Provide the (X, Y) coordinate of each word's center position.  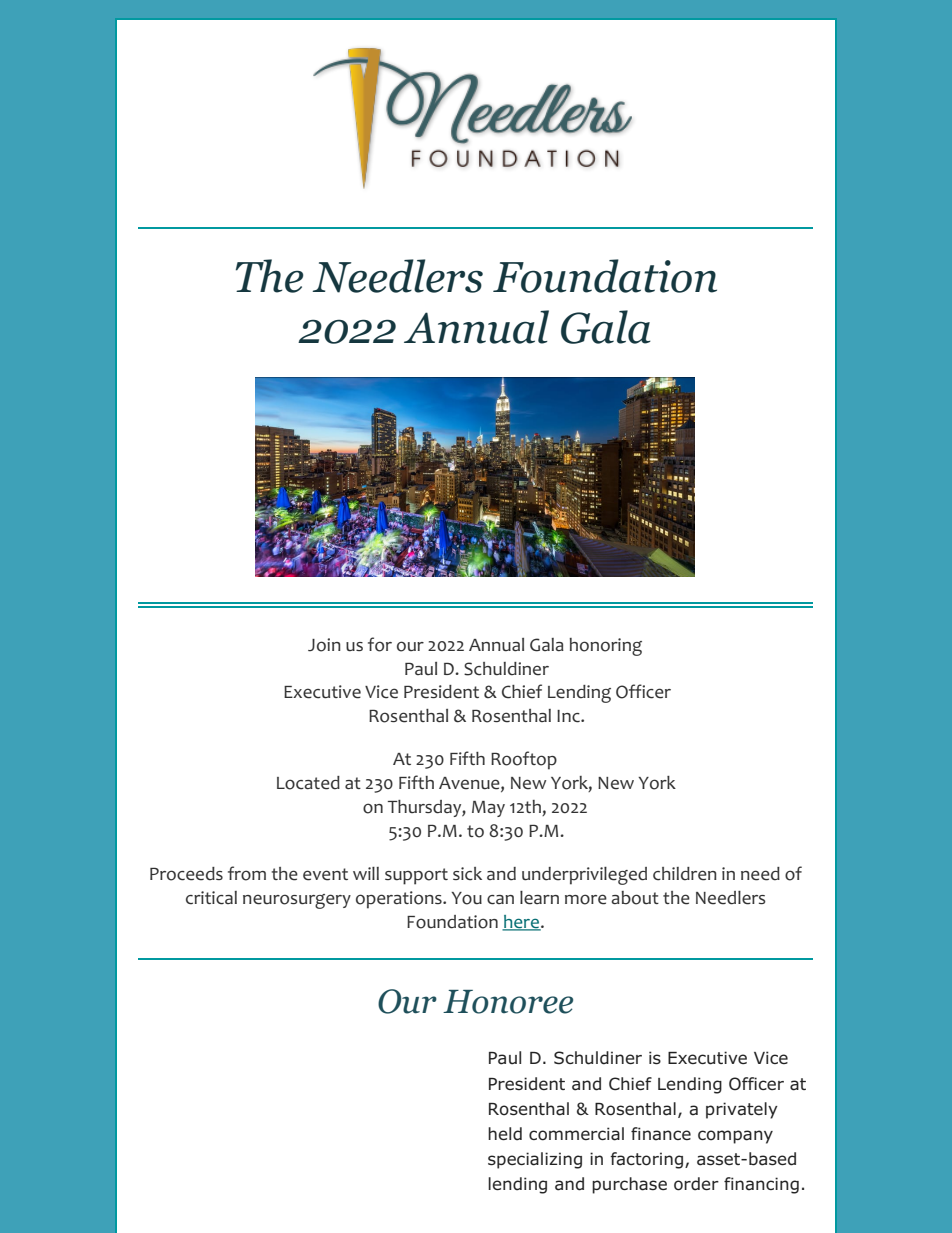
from (247, 873)
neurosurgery (297, 901)
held (505, 1134)
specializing (535, 1160)
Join (324, 645)
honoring (605, 647)
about (635, 898)
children (685, 874)
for (380, 644)
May (488, 809)
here (521, 923)
